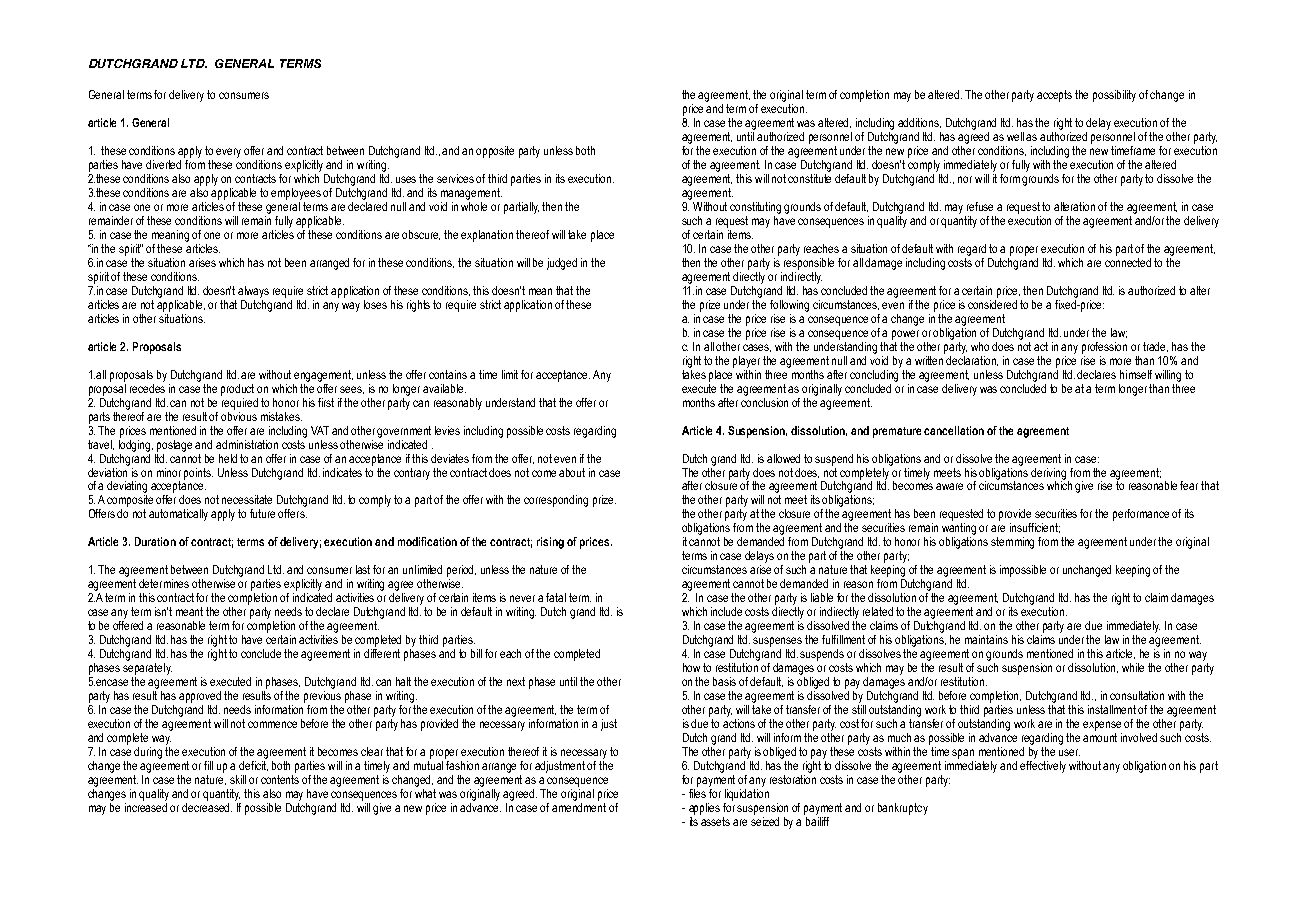 The width and height of the screenshot is (1308, 924). I want to click on conclusion, so click(764, 401).
